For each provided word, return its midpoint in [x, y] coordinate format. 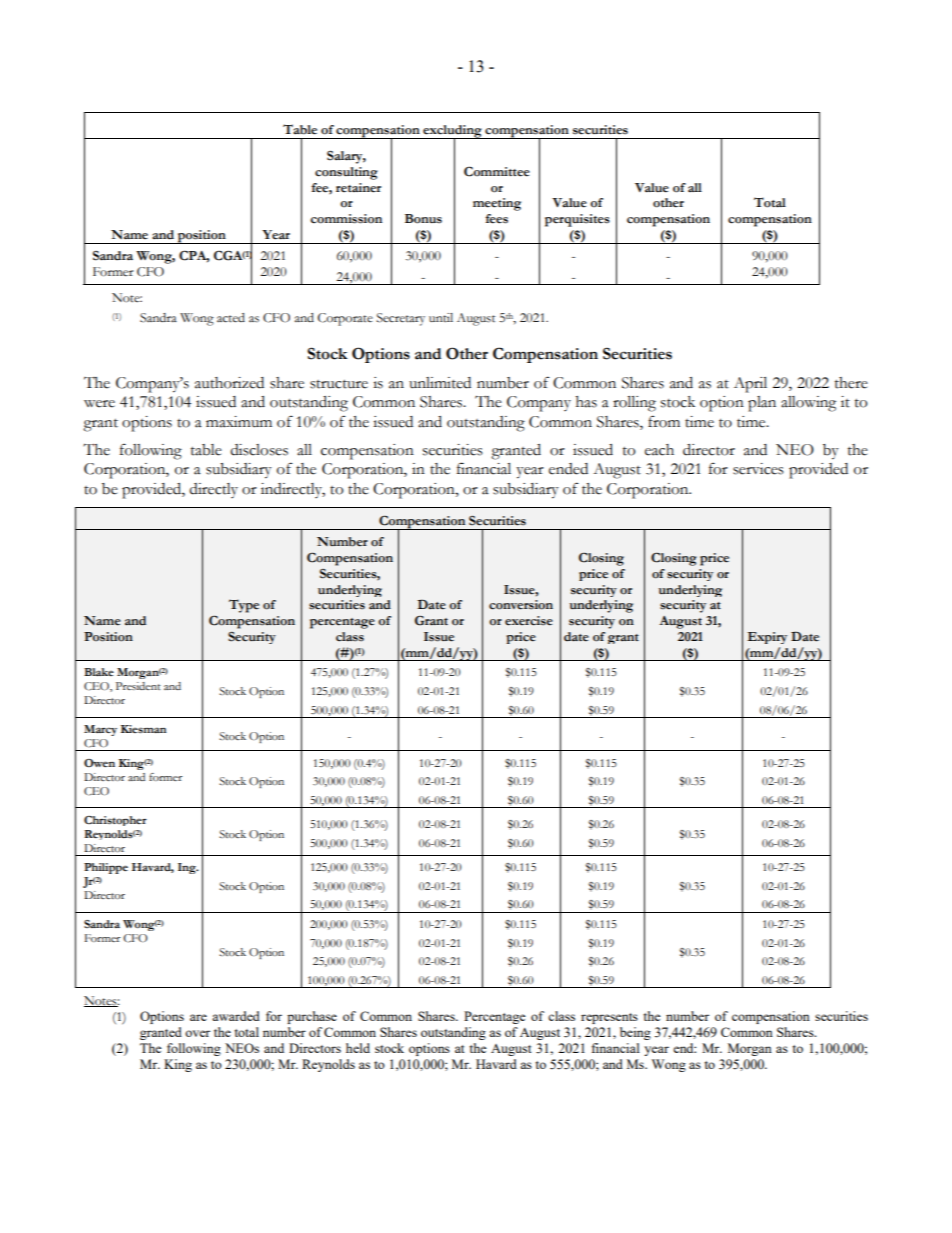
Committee [497, 171]
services [758, 469]
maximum [239, 422]
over [197, 1033]
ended [568, 469]
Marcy [100, 730]
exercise [529, 621]
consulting [346, 173]
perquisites [577, 220]
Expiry [767, 638]
